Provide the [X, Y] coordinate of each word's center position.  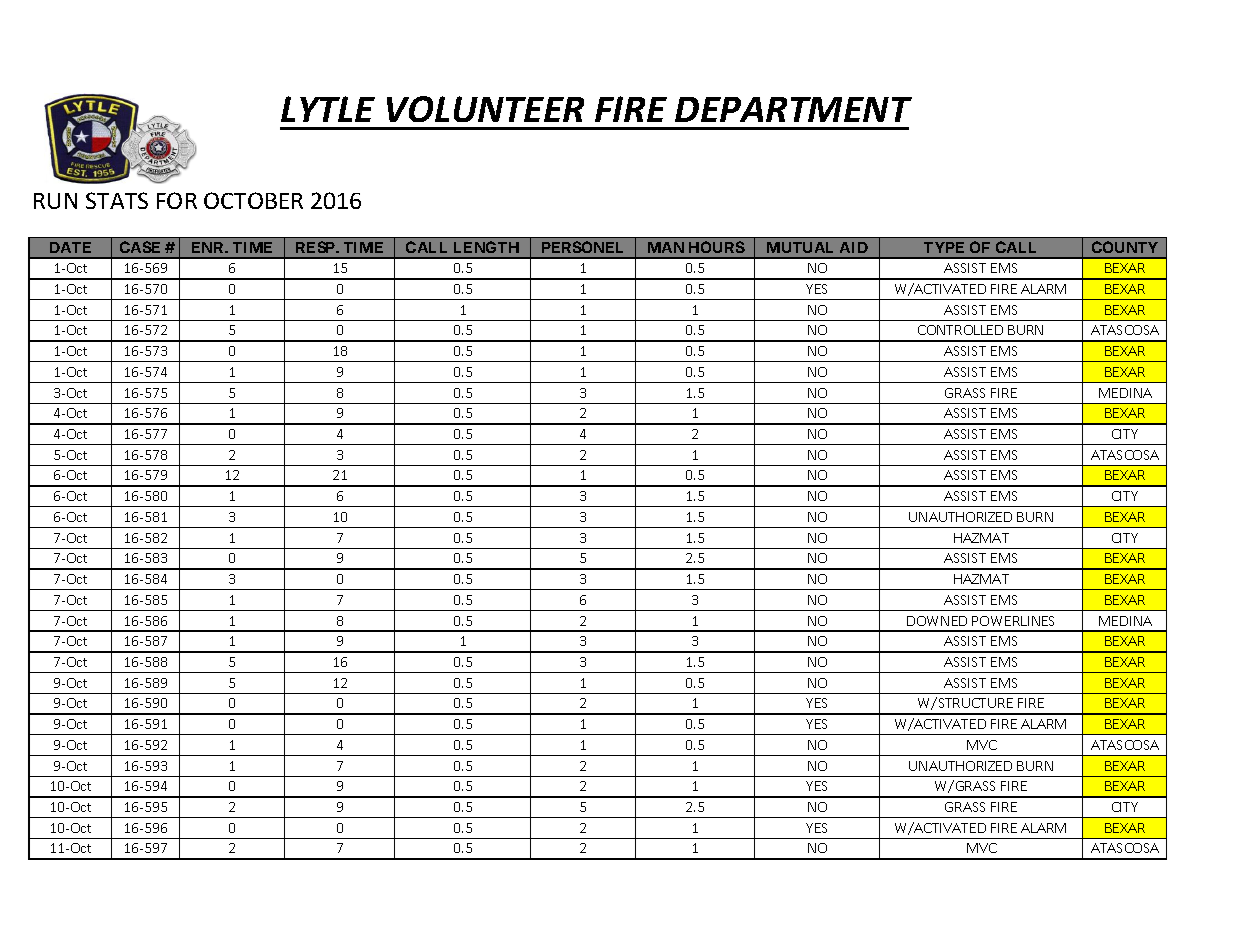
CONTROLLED [960, 330]
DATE [70, 247]
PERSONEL [582, 247]
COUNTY [1125, 247]
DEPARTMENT [793, 109]
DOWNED [937, 621]
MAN [666, 247]
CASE [140, 247]
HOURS [717, 247]
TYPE [944, 247]
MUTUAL [800, 247]
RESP [317, 247]
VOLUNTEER [485, 109]
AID [854, 247]
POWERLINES [1013, 621]
